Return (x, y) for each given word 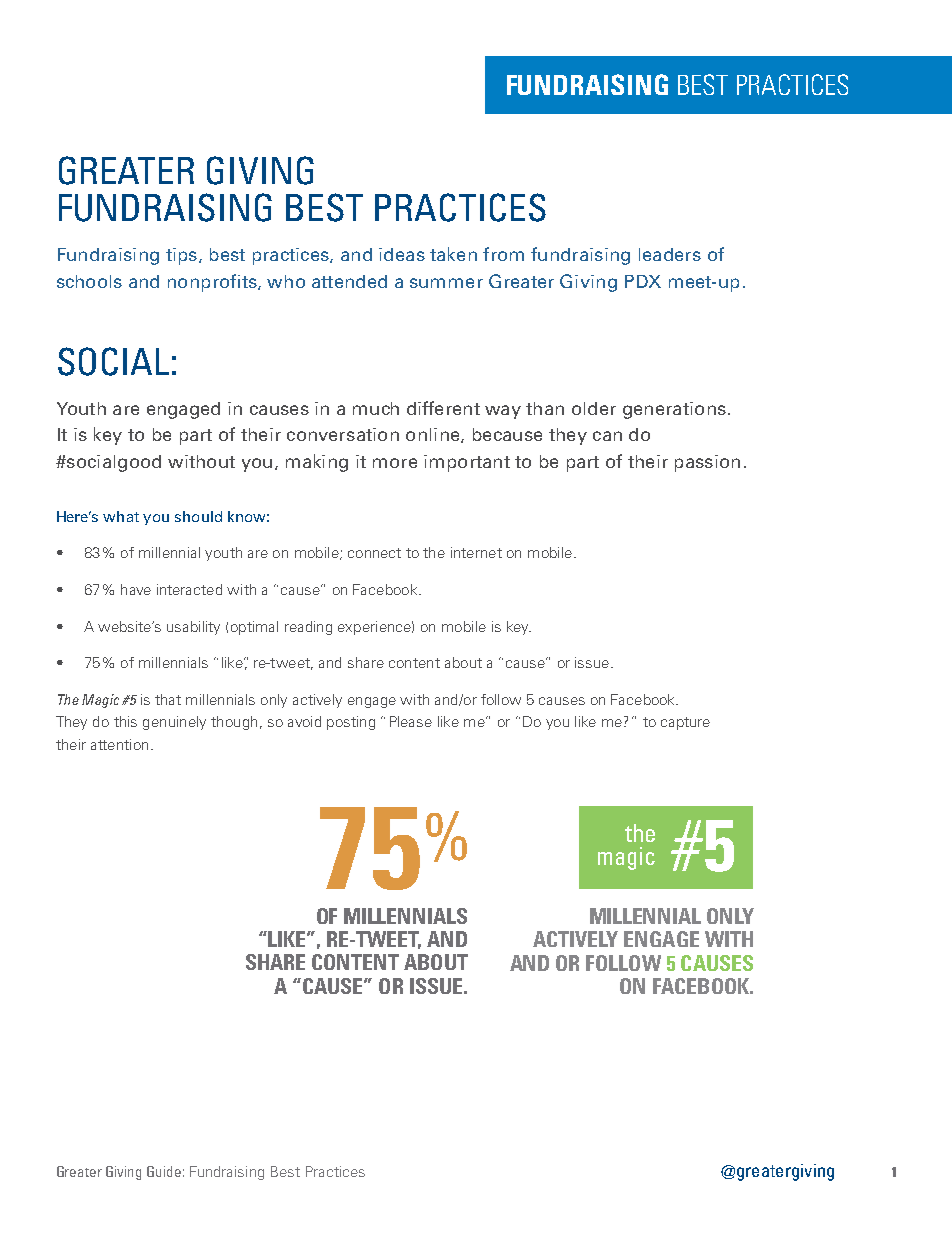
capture (685, 723)
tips (181, 256)
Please (411, 721)
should (198, 516)
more (395, 463)
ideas (402, 254)
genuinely (174, 723)
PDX (643, 281)
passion (707, 463)
